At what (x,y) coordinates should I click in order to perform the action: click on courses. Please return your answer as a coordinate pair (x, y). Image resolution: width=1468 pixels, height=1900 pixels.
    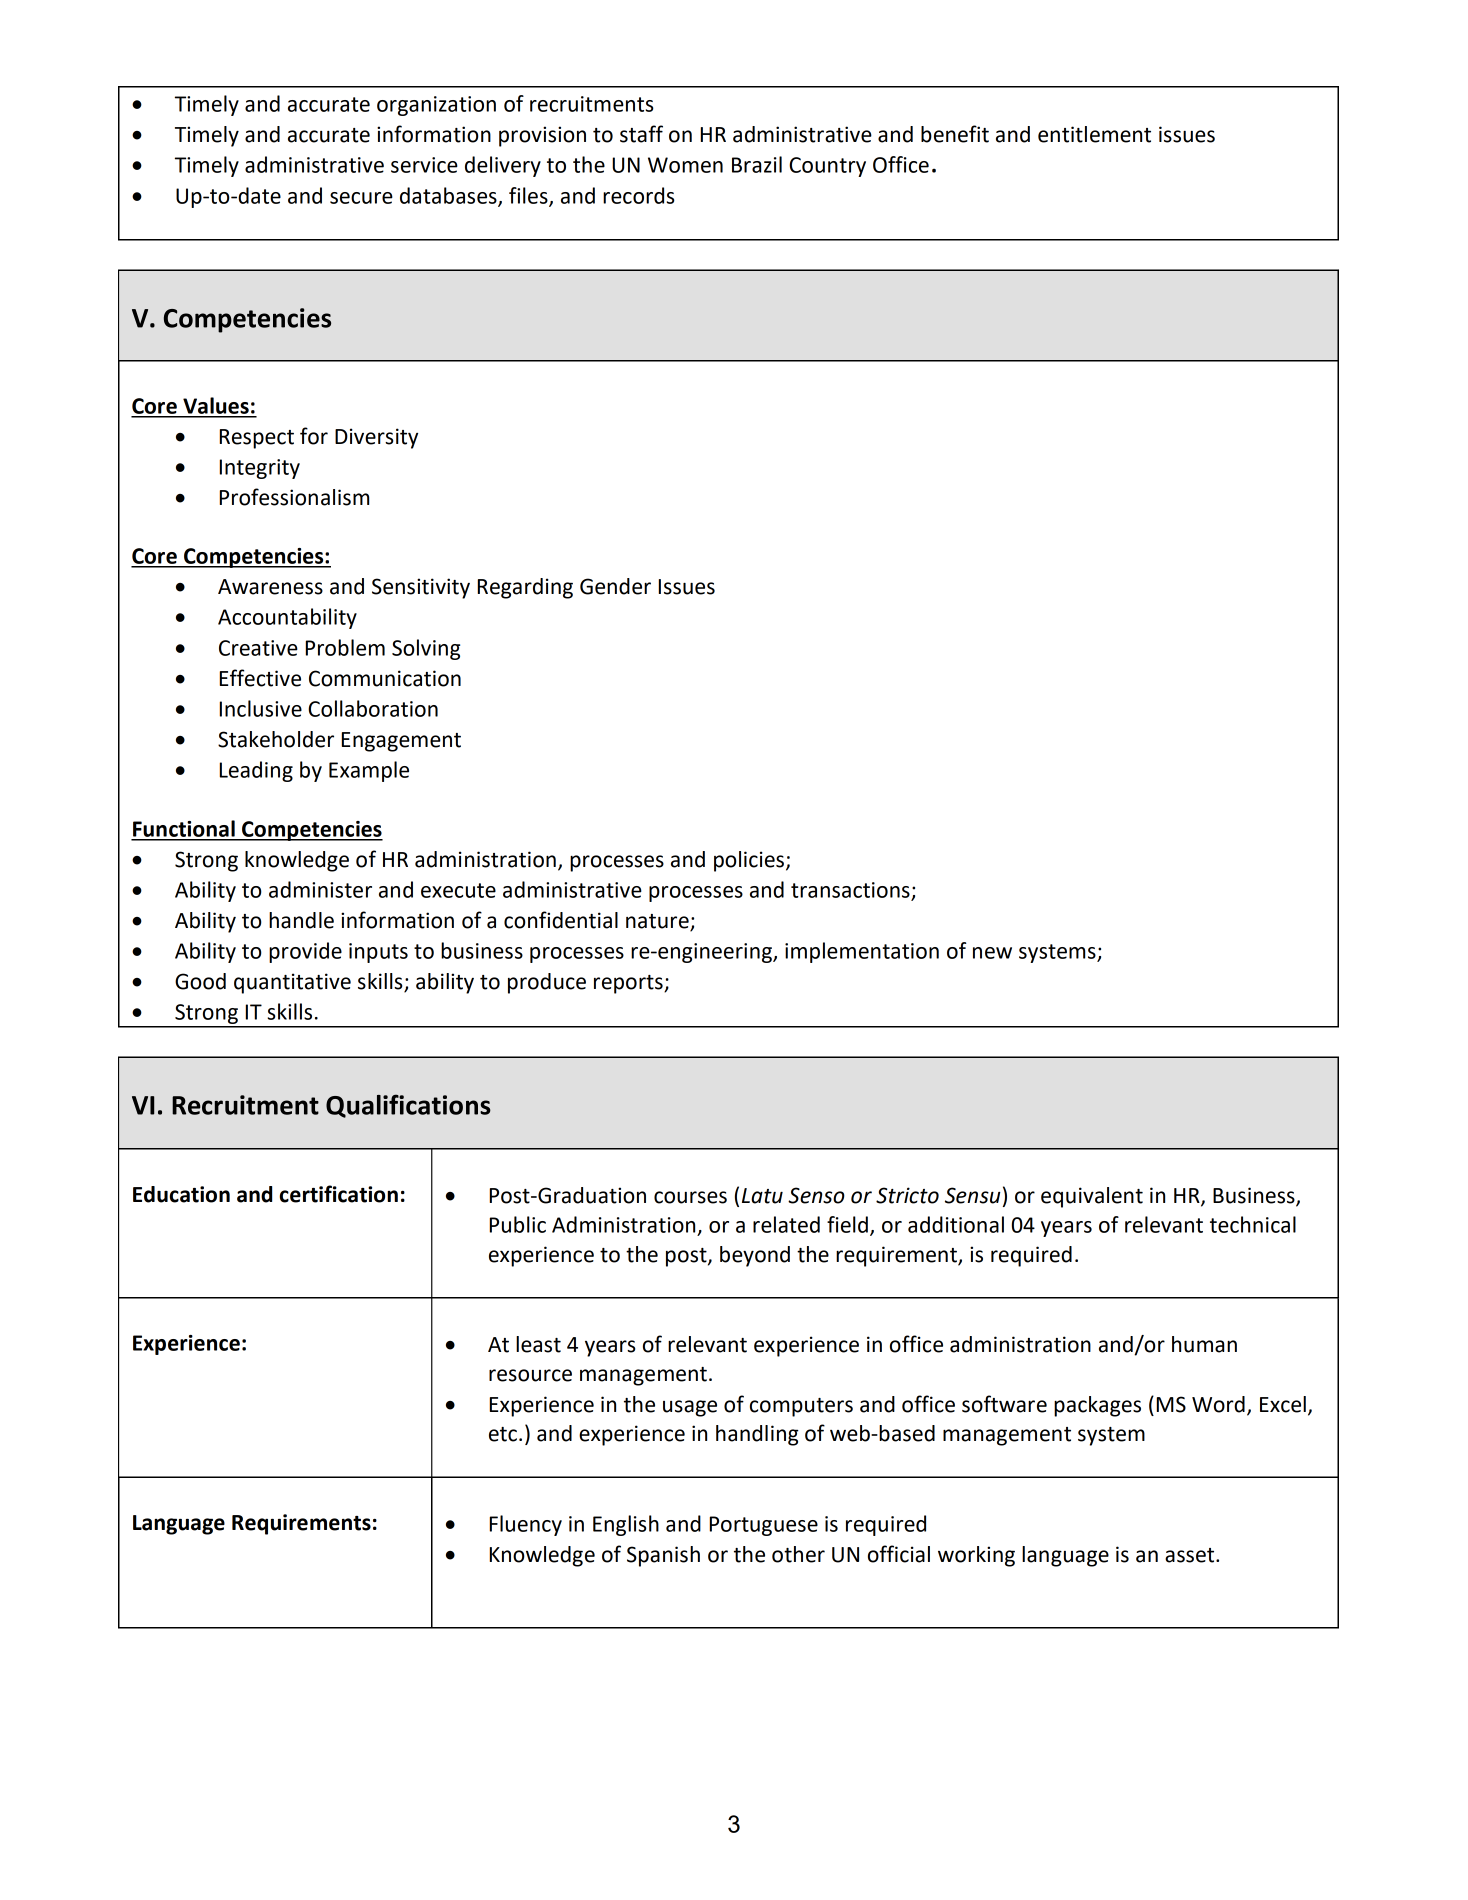
    Looking at the image, I should click on (690, 1197).
